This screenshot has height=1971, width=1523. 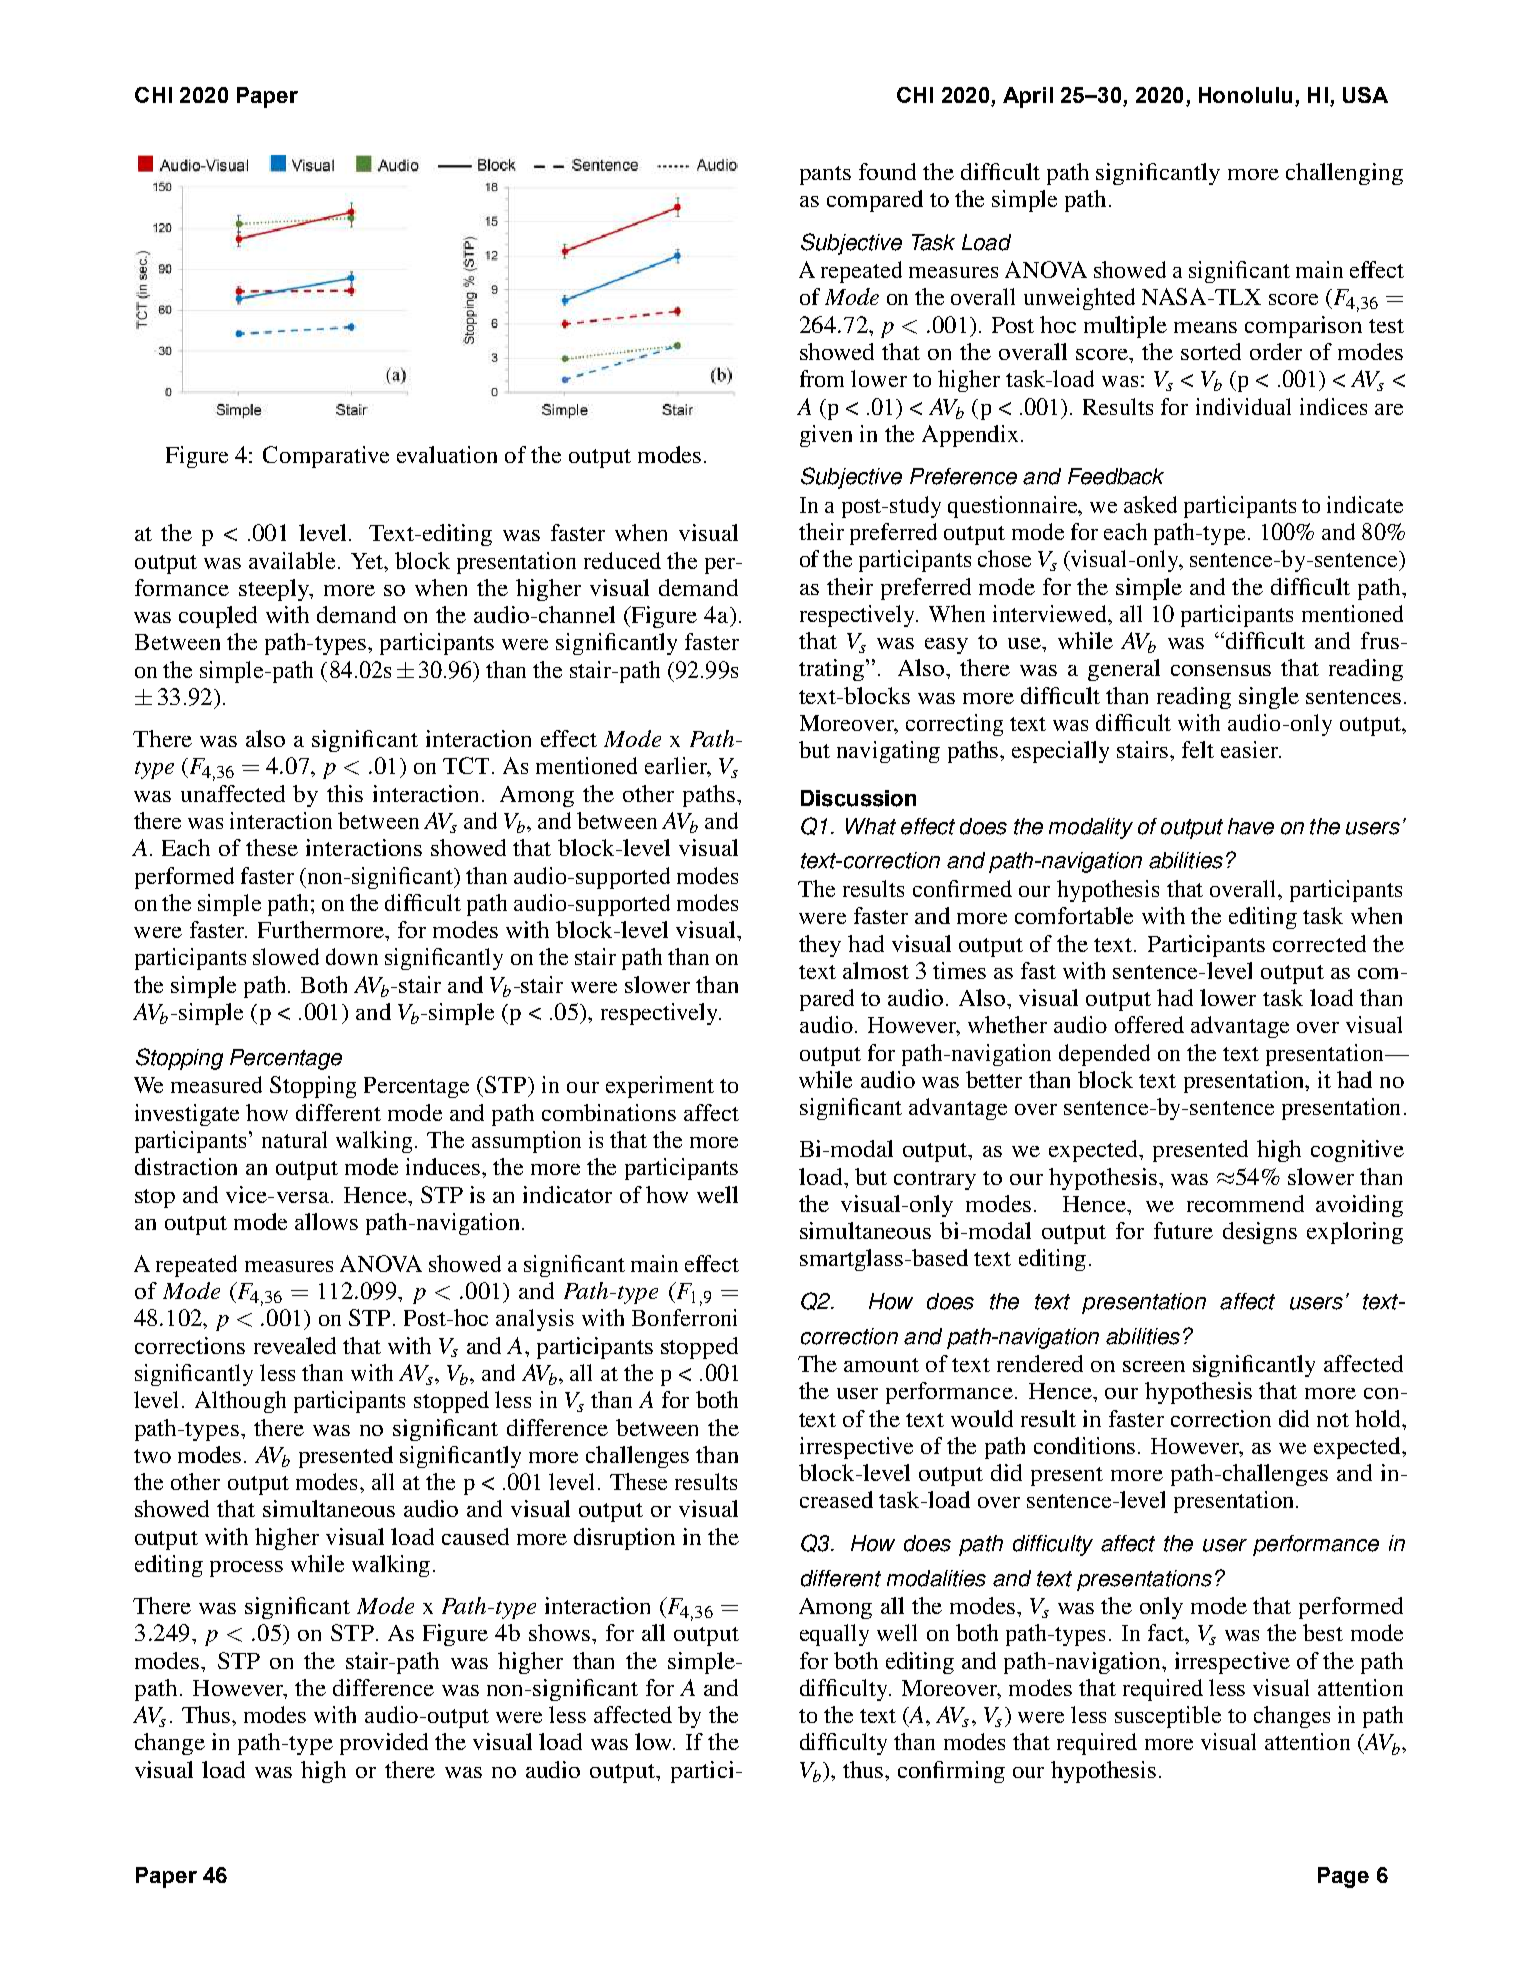 I want to click on provided, so click(x=384, y=1744).
